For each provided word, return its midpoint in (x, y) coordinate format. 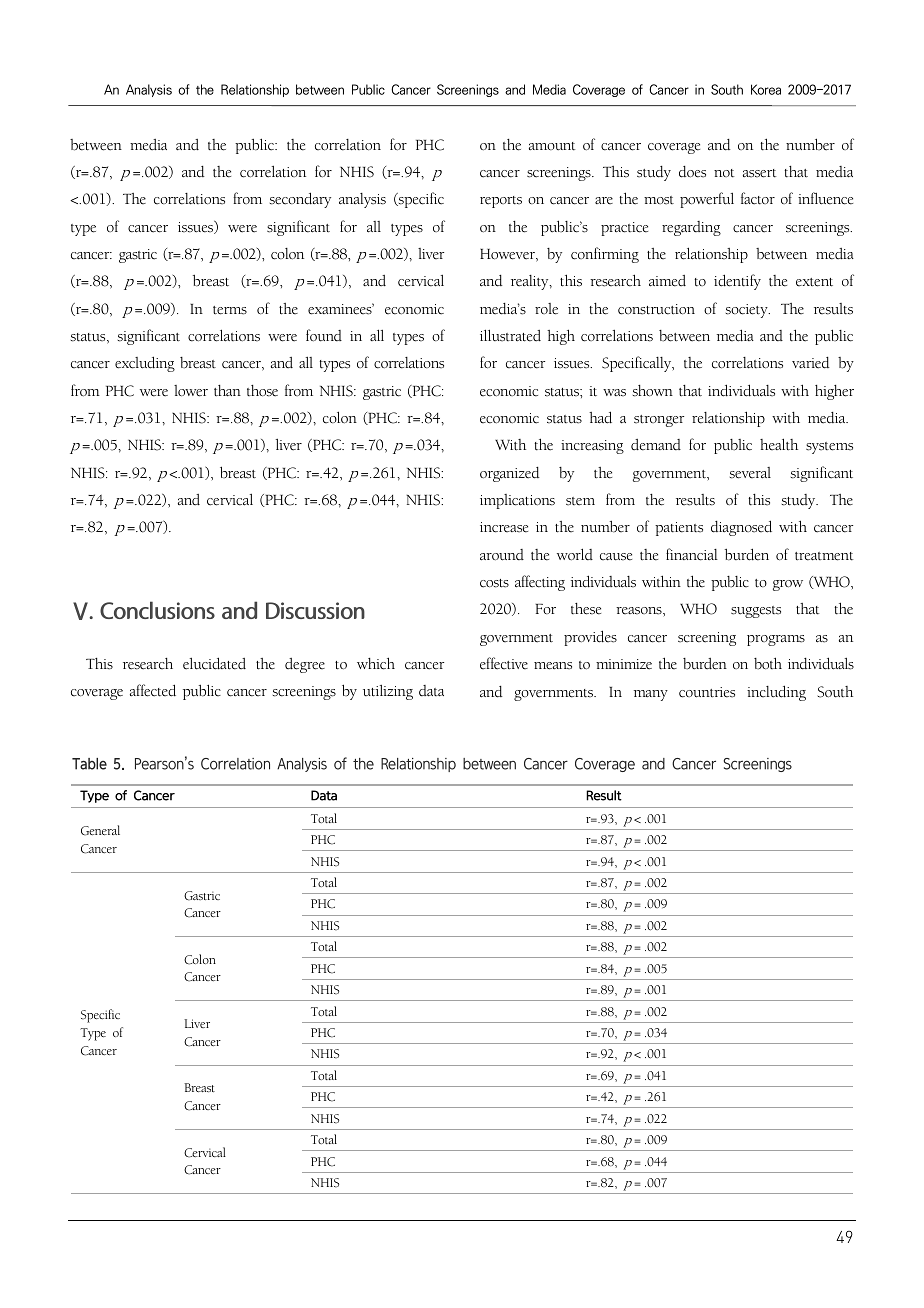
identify (737, 282)
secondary (300, 200)
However (508, 255)
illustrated (510, 335)
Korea (766, 89)
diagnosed (741, 528)
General (100, 830)
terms (230, 310)
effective (504, 663)
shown (653, 391)
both (768, 663)
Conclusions (157, 610)
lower (191, 391)
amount (552, 146)
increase (504, 527)
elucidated (214, 663)
